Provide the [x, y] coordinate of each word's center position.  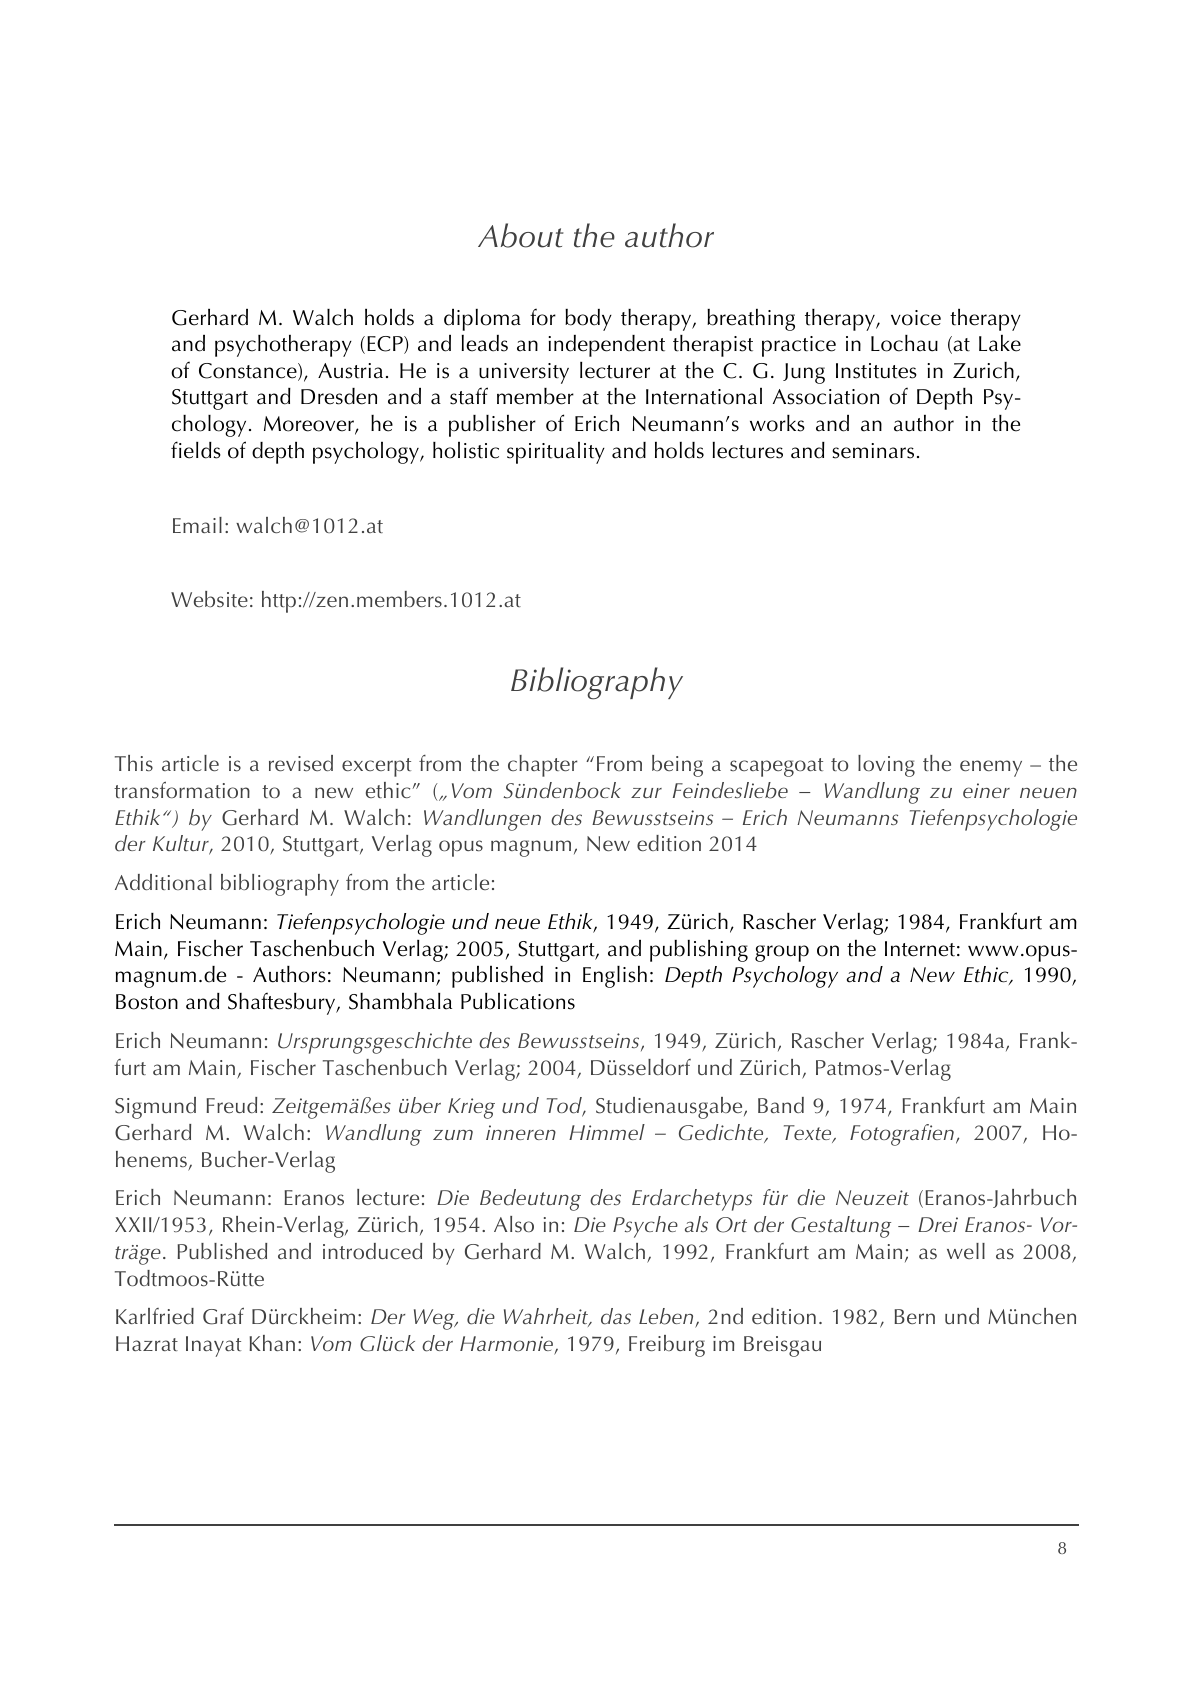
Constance [249, 372]
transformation [182, 789]
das [616, 1316]
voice [916, 318]
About [521, 235]
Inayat [213, 1346]
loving [886, 766]
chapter [543, 766]
